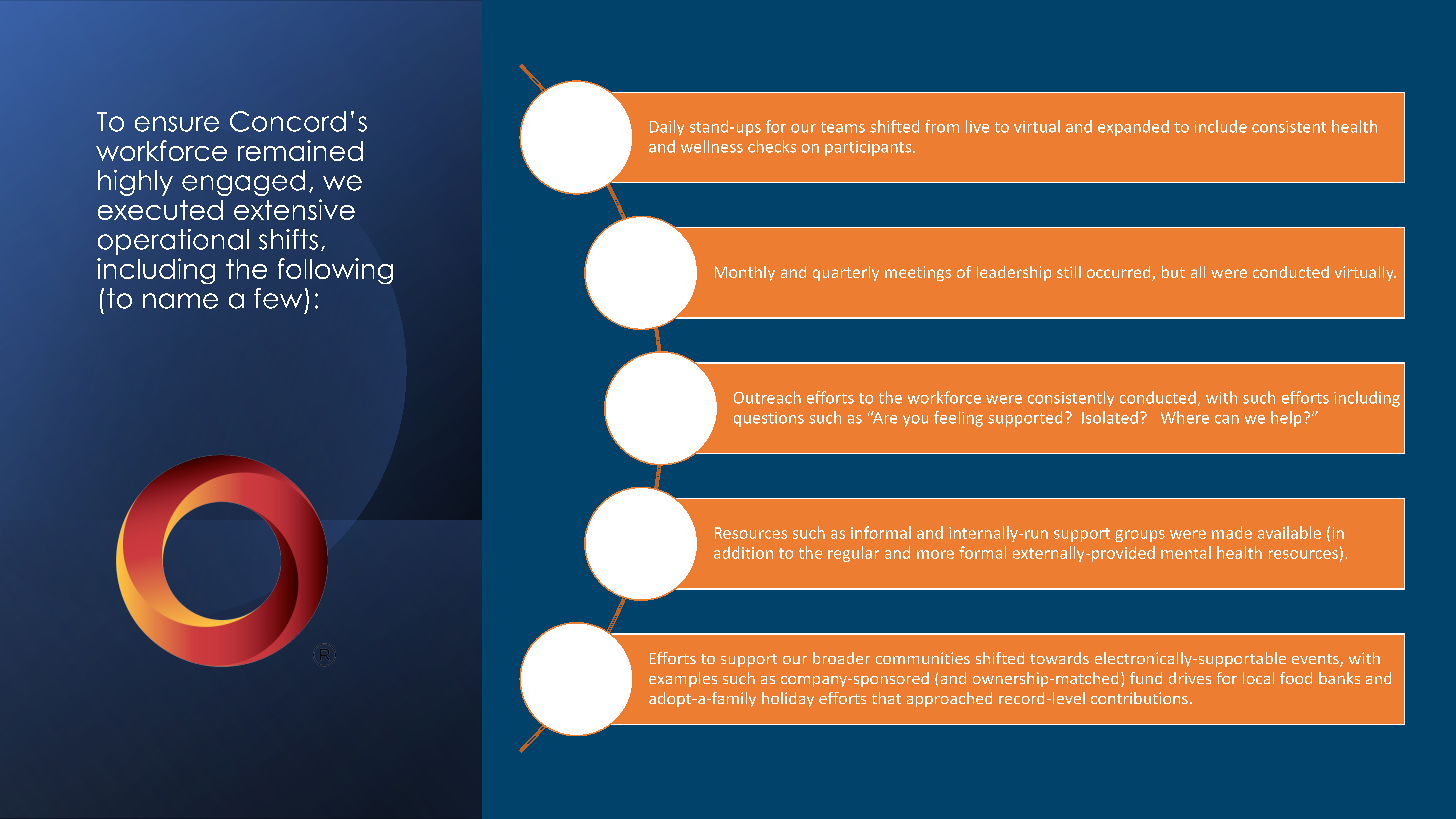 The height and width of the screenshot is (819, 1456). What do you see at coordinates (1227, 419) in the screenshot?
I see `can` at bounding box center [1227, 419].
